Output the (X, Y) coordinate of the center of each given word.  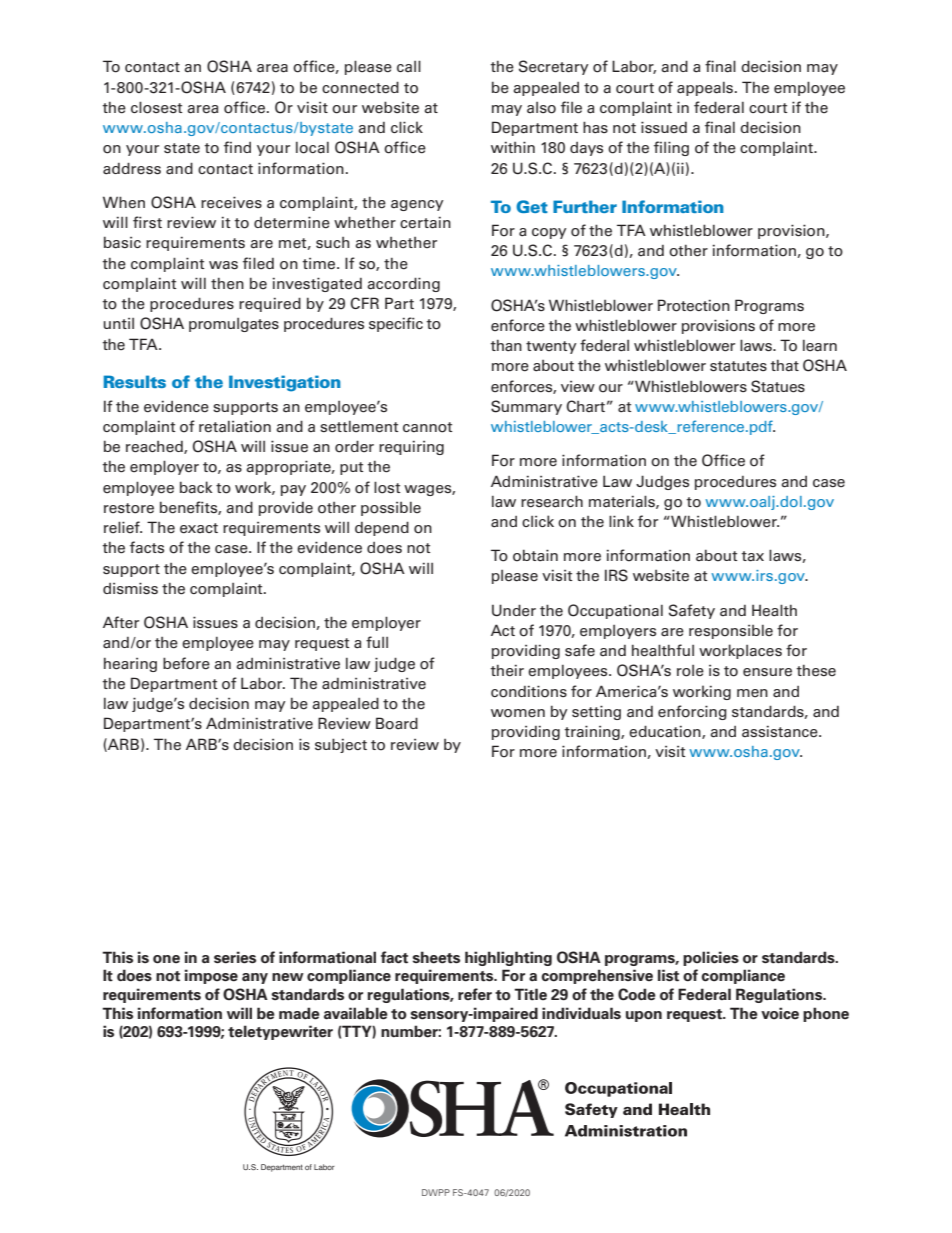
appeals (706, 89)
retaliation (235, 427)
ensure (767, 672)
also (541, 108)
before (186, 663)
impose (211, 976)
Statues (778, 386)
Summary (526, 407)
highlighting (508, 958)
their (507, 670)
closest (156, 107)
